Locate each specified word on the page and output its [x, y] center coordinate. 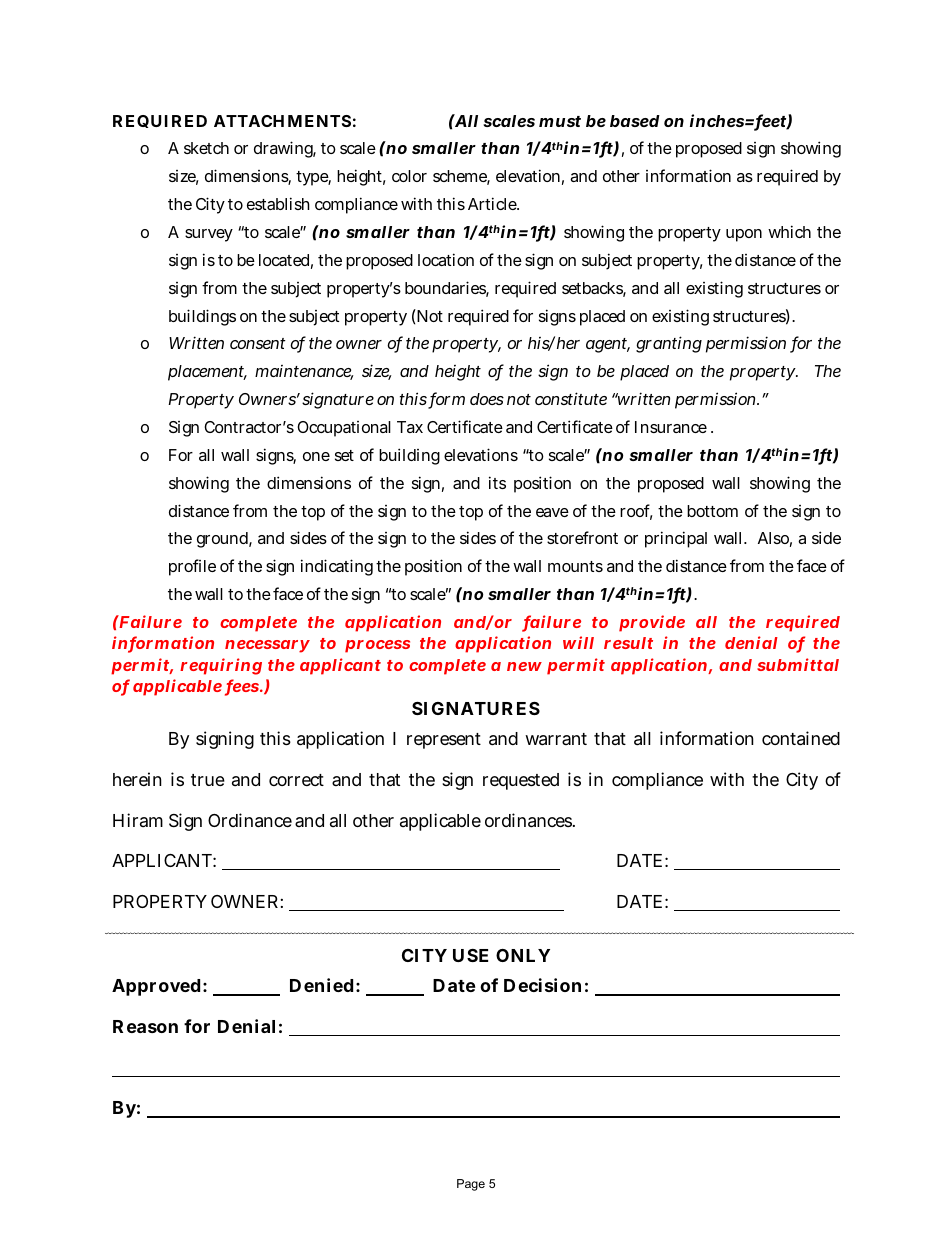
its [497, 482]
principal [676, 539]
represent [444, 741]
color [409, 176]
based [635, 121]
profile [192, 567]
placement [207, 373]
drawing [285, 149]
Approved [156, 987]
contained [801, 738]
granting [669, 344]
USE [470, 955]
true [208, 780]
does [487, 399]
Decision [542, 985]
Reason [145, 1026]
